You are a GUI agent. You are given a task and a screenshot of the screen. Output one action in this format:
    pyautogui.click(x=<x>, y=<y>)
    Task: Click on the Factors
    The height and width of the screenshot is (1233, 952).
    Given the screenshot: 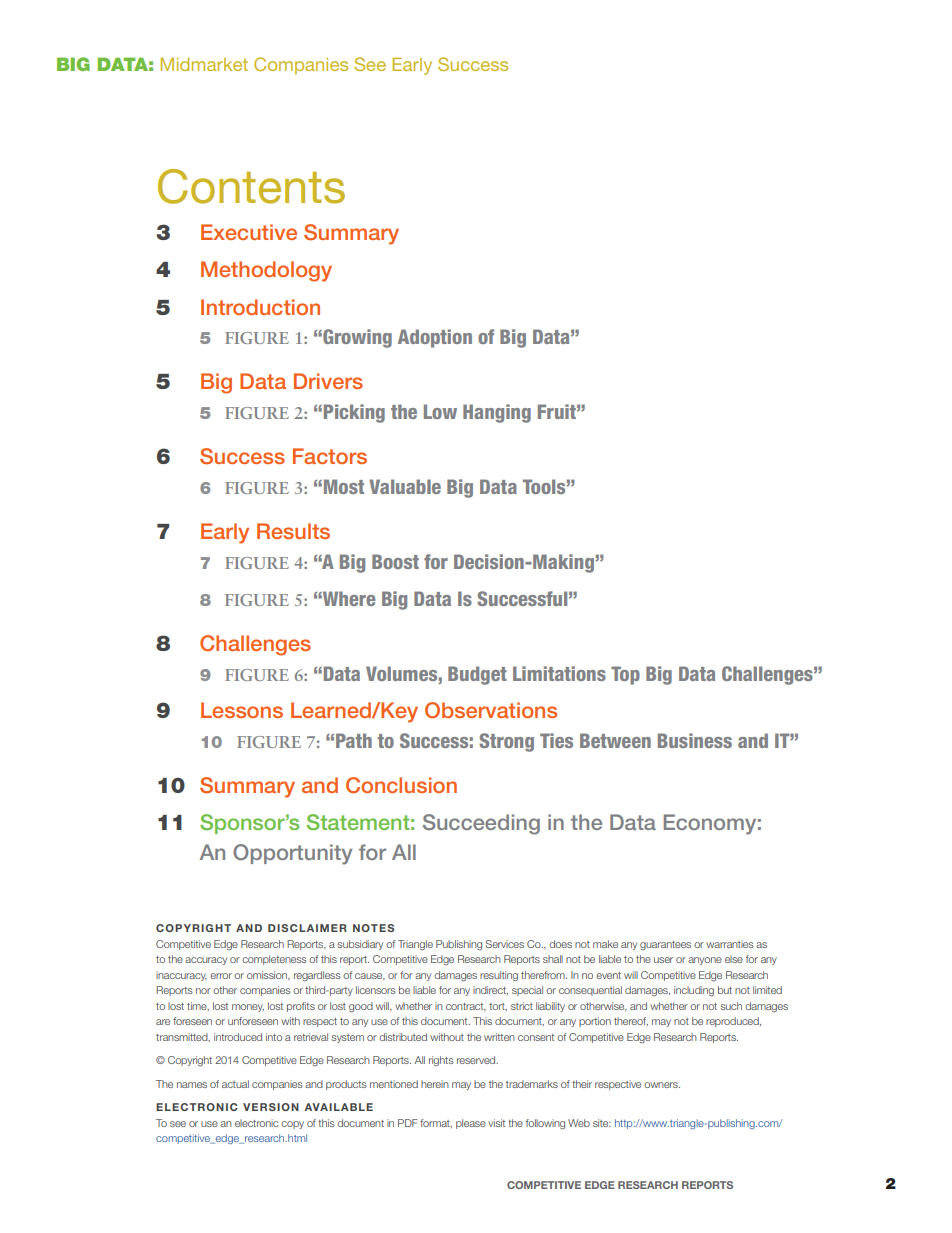 What is the action you would take?
    pyautogui.click(x=330, y=456)
